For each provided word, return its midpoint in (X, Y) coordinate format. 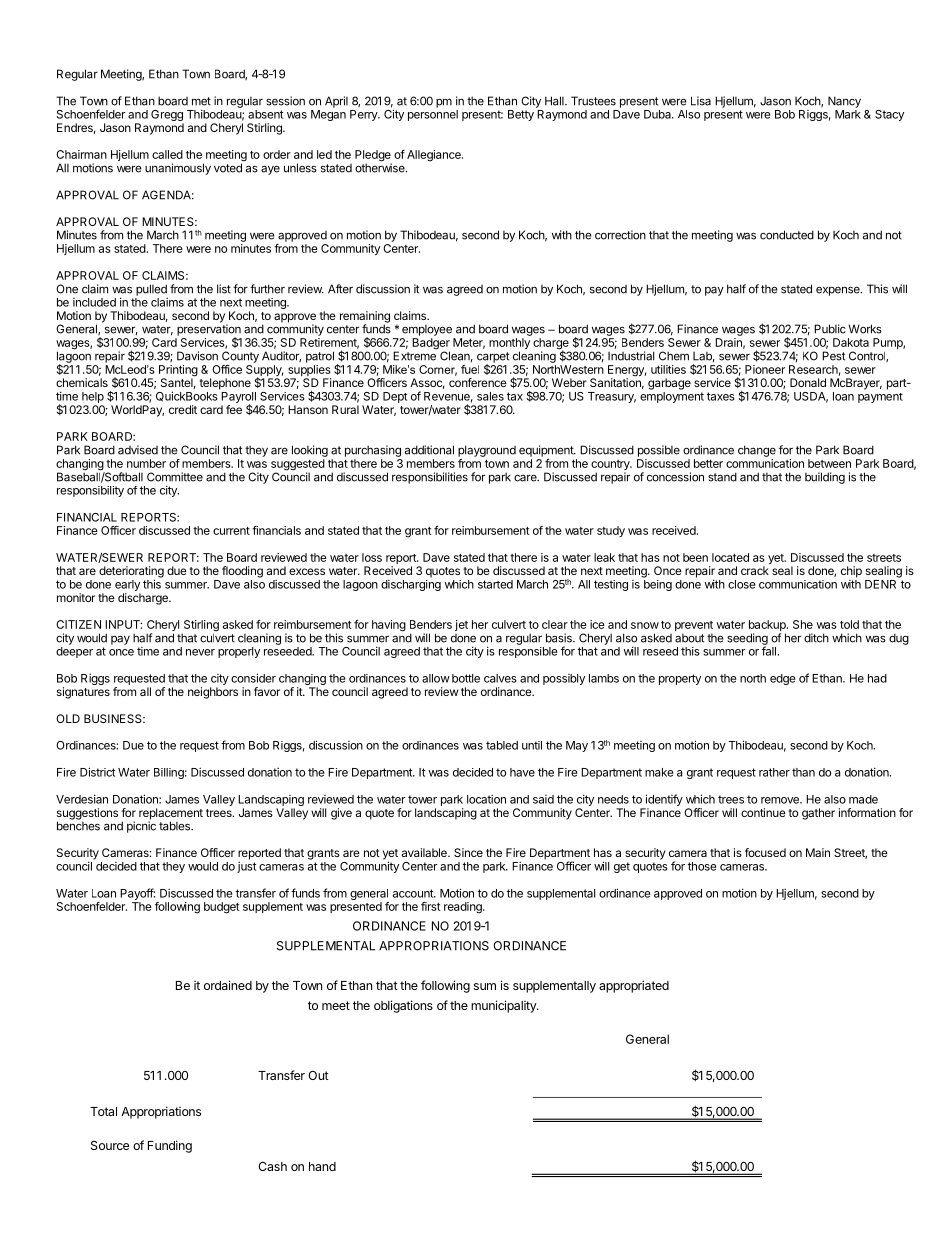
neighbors (213, 693)
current (231, 531)
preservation (209, 330)
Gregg (167, 115)
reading (464, 908)
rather (774, 772)
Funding (170, 1146)
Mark (848, 114)
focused (765, 852)
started (495, 584)
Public (830, 329)
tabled (502, 745)
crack (755, 570)
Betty (521, 115)
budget (222, 908)
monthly (509, 345)
